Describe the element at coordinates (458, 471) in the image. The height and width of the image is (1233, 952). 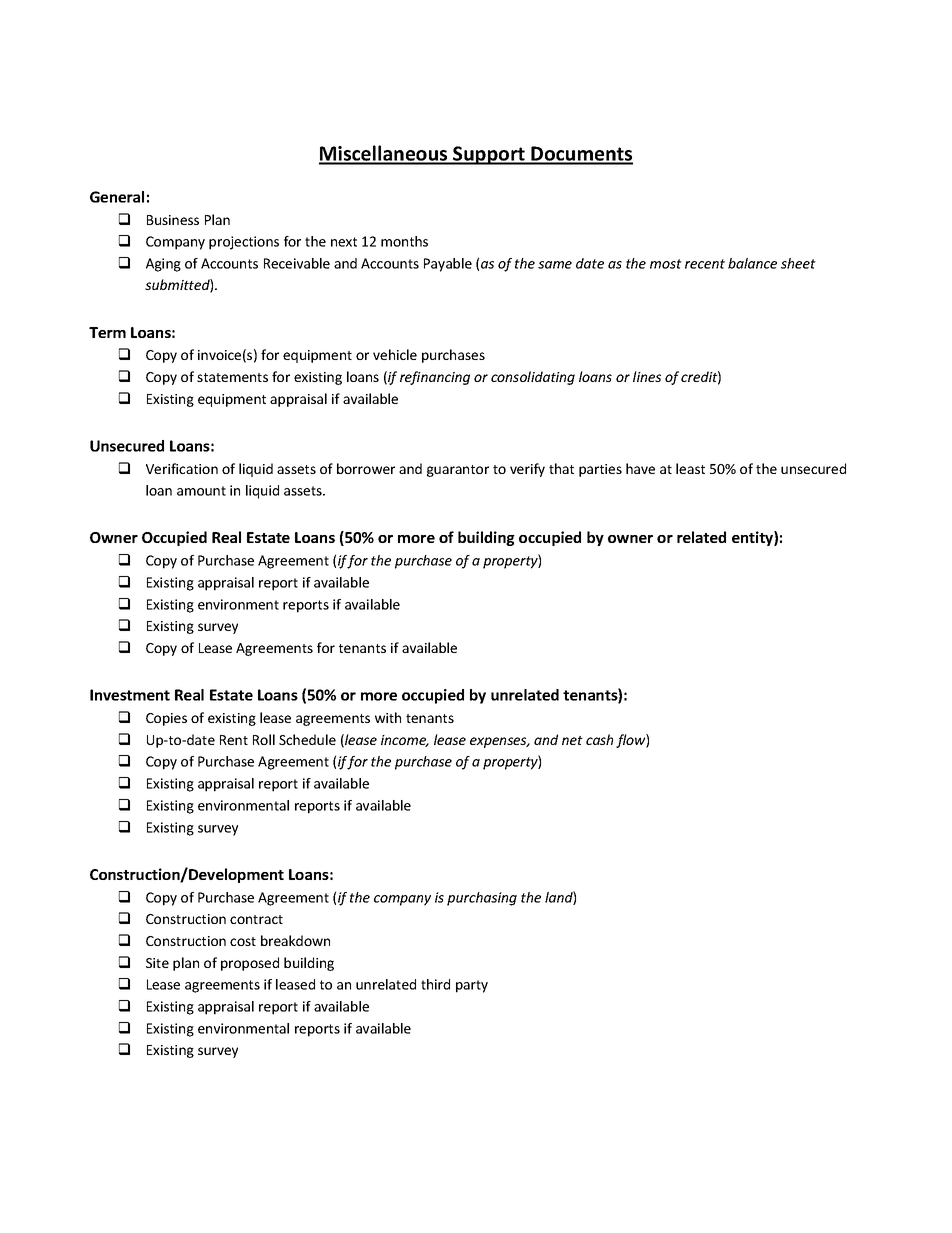
I see `guarantor` at that location.
